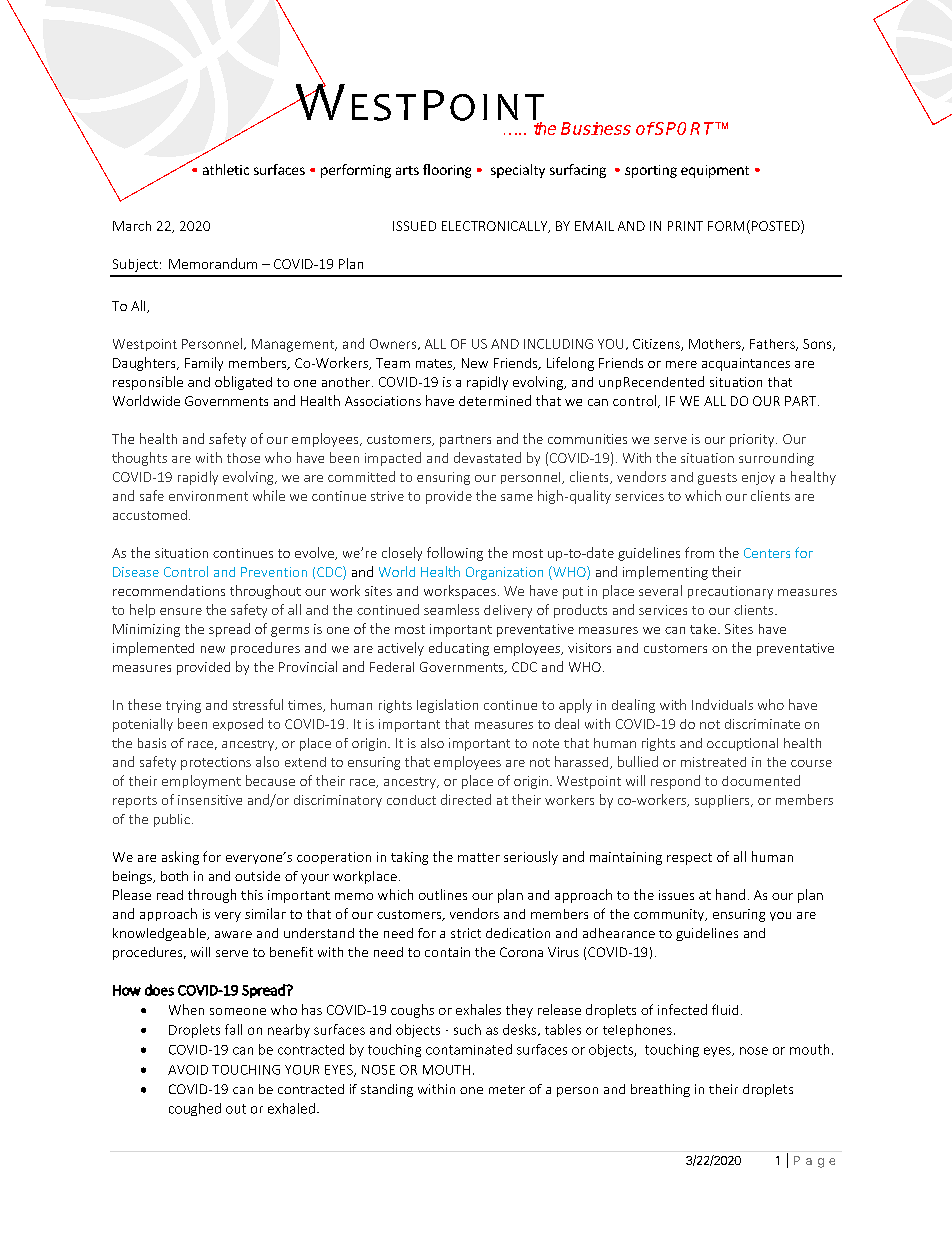  What do you see at coordinates (715, 171) in the document?
I see `equipment` at bounding box center [715, 171].
